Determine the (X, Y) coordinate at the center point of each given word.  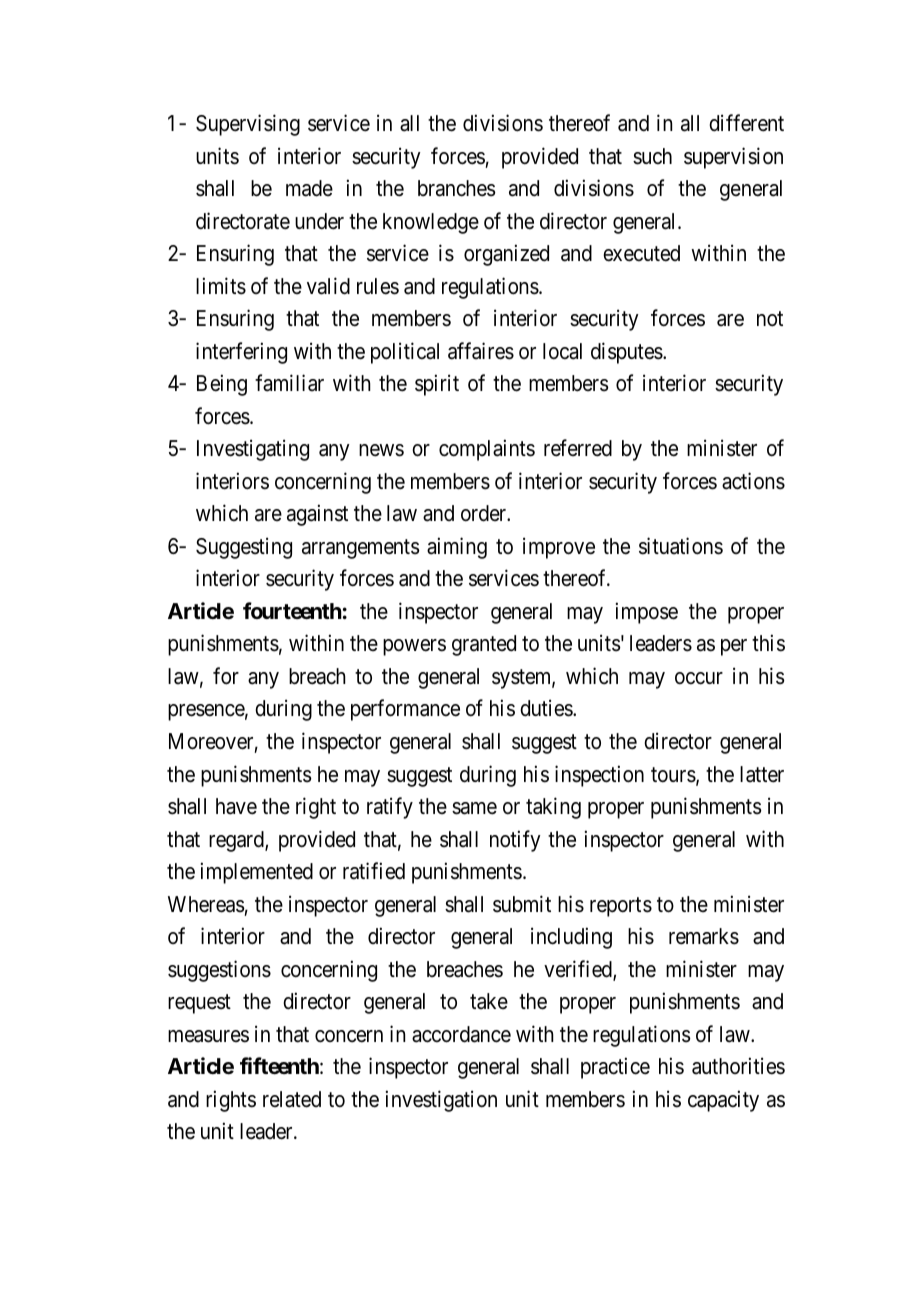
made (309, 188)
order (485, 513)
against (317, 515)
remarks (704, 936)
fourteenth (292, 611)
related (292, 1099)
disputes (627, 353)
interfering (241, 353)
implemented (257, 873)
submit (522, 904)
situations (681, 546)
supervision (733, 158)
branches (457, 188)
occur (699, 678)
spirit (437, 385)
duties (547, 708)
